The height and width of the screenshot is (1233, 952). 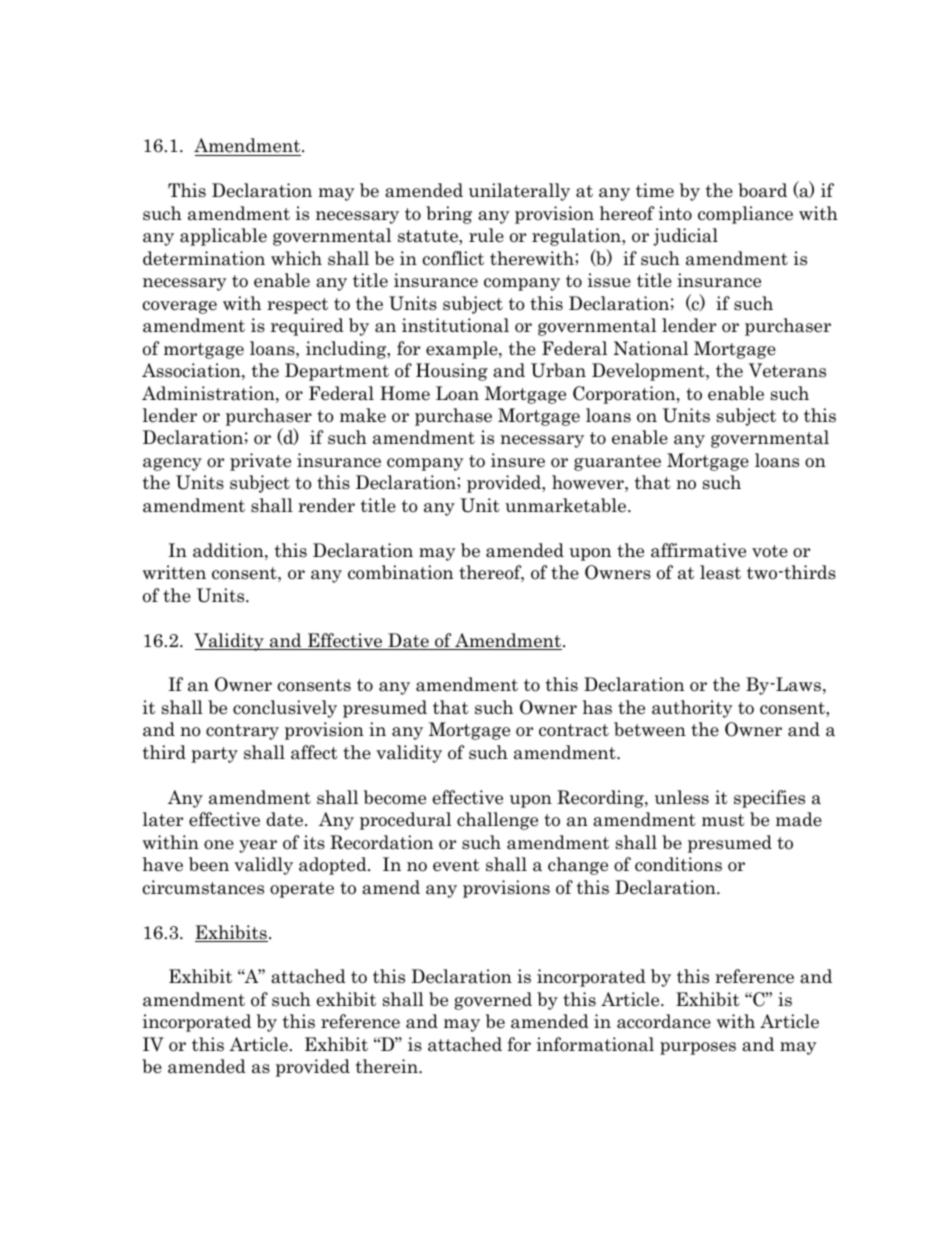 What do you see at coordinates (388, 1066) in the screenshot?
I see `therein` at bounding box center [388, 1066].
